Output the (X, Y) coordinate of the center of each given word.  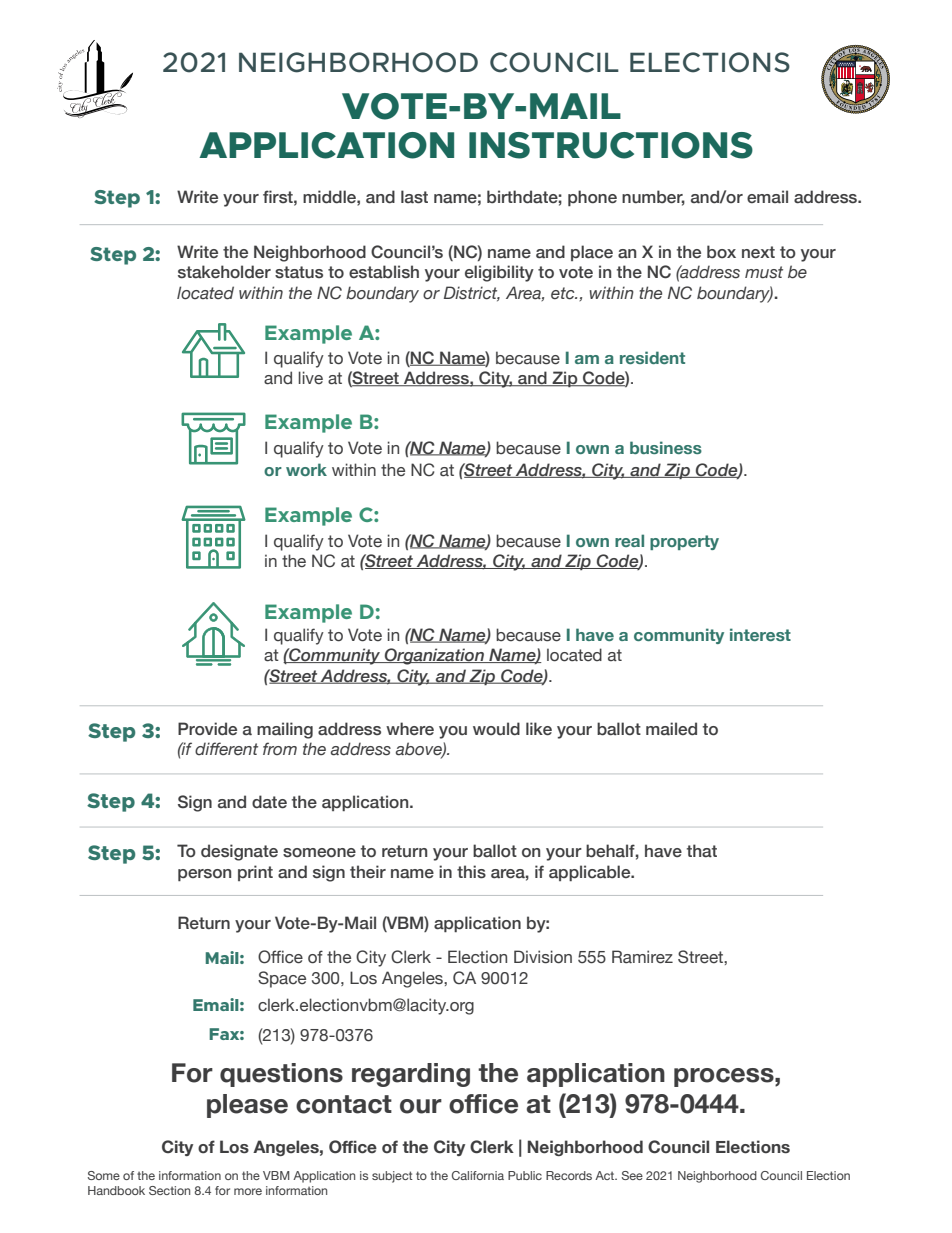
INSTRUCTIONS (611, 145)
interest (760, 634)
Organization (434, 656)
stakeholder (224, 272)
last (414, 197)
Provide (207, 729)
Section (169, 1190)
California (478, 1175)
